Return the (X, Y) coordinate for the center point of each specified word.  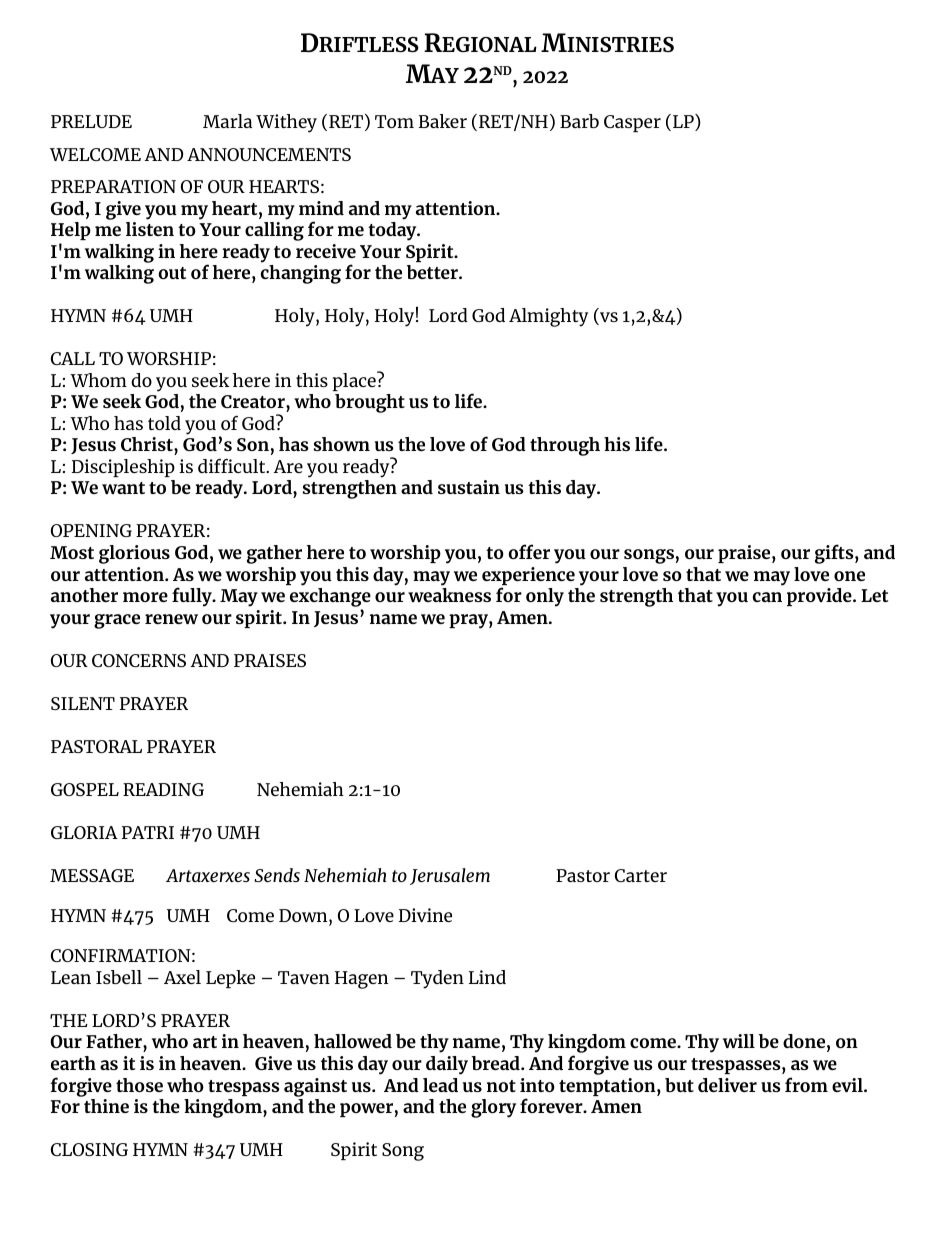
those (139, 1085)
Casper (632, 123)
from (806, 1084)
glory (493, 1108)
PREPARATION (113, 186)
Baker (443, 121)
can (767, 597)
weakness (449, 595)
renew (171, 619)
